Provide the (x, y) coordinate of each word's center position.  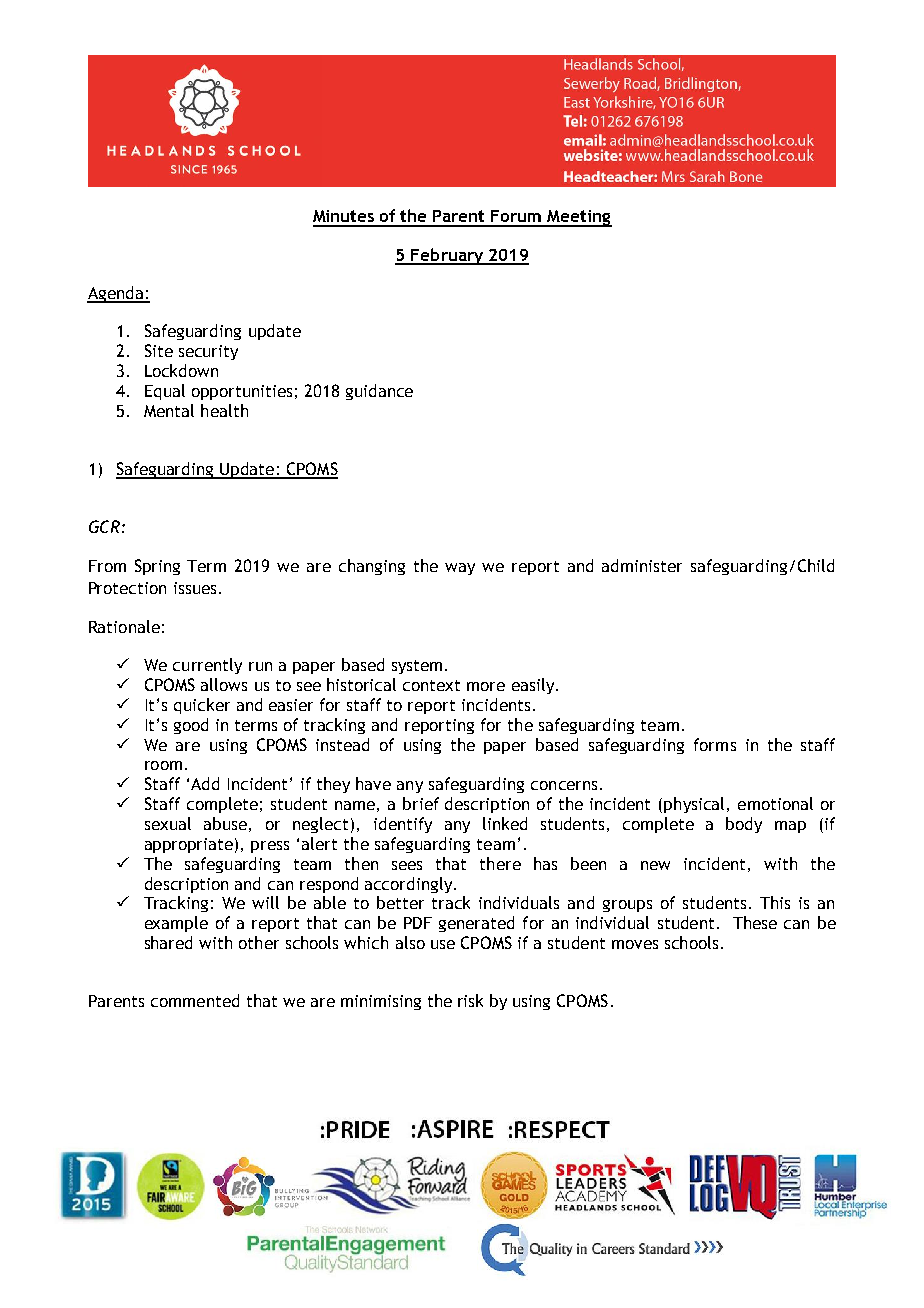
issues (195, 588)
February (448, 256)
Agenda (116, 294)
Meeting (579, 218)
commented (195, 1000)
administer (642, 565)
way (460, 569)
